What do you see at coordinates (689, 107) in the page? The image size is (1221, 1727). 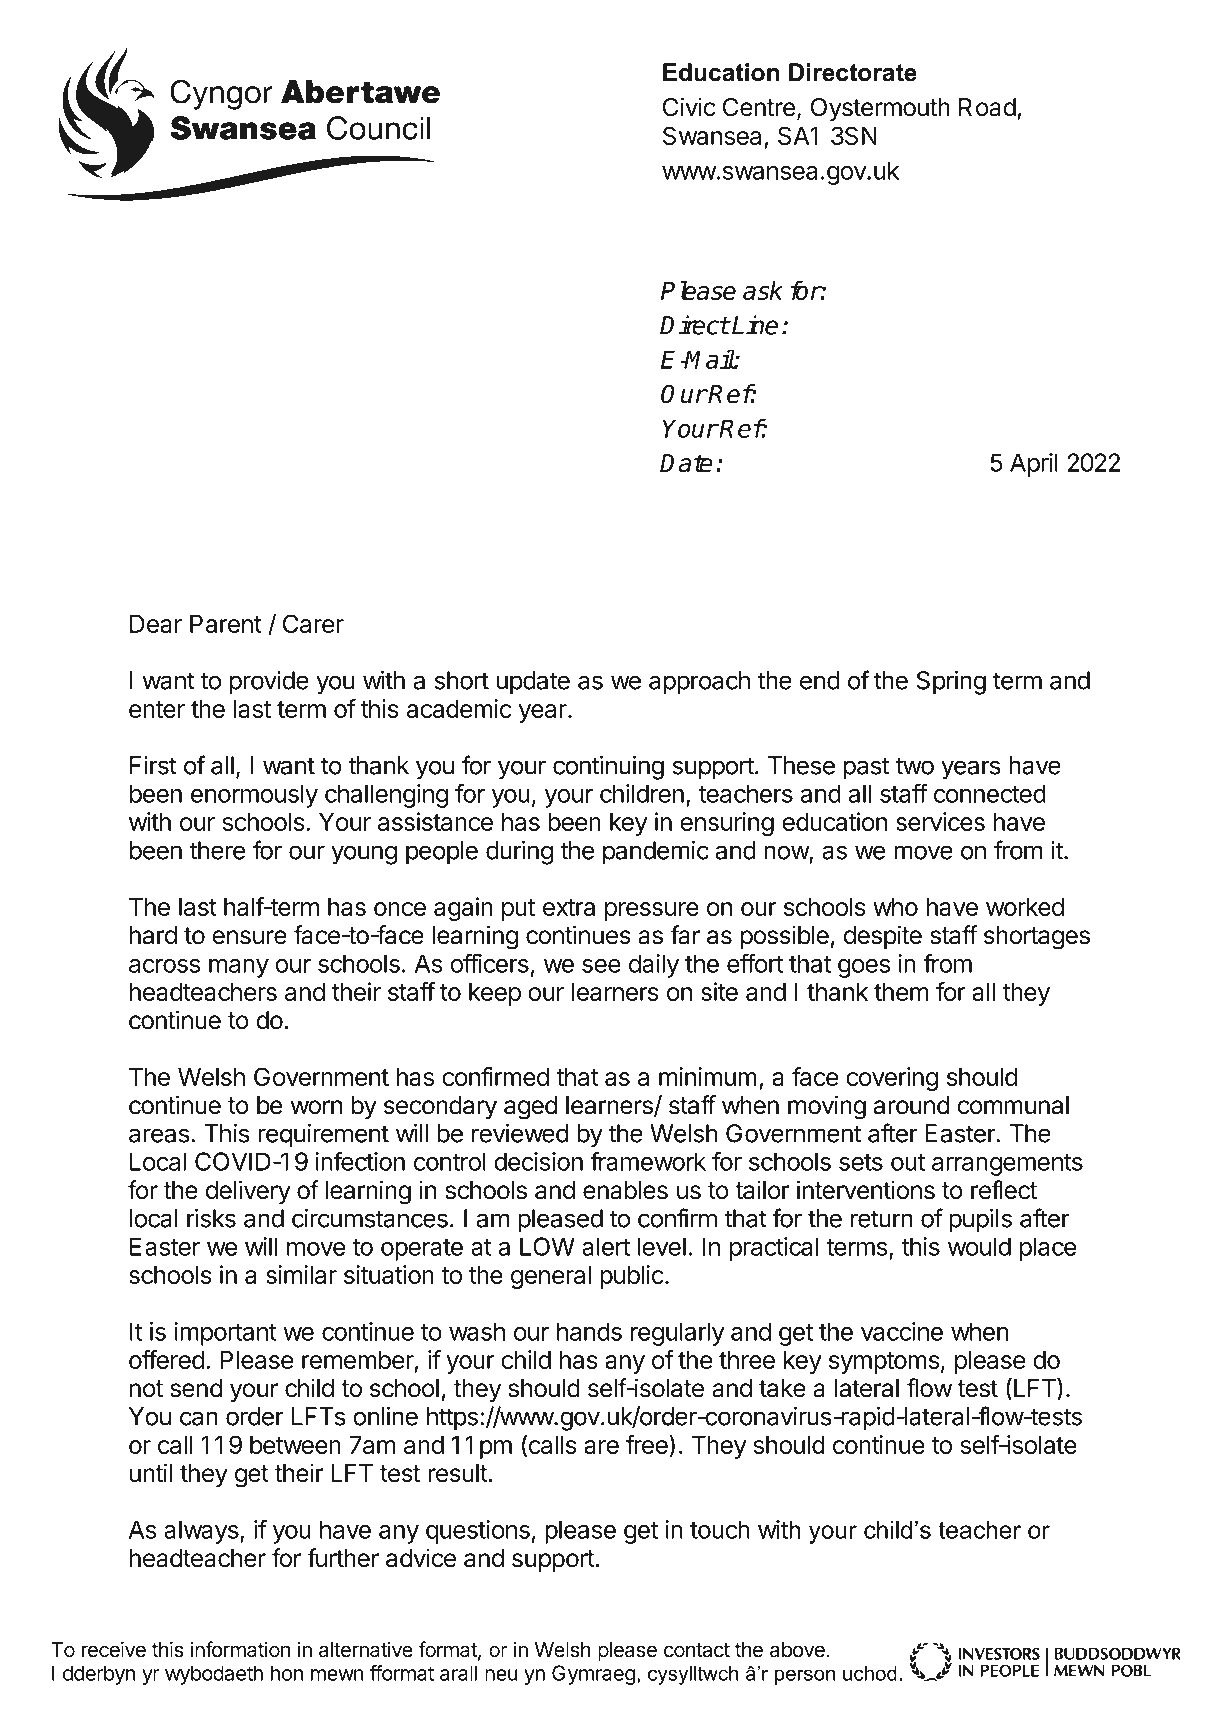 I see `Civic` at bounding box center [689, 107].
